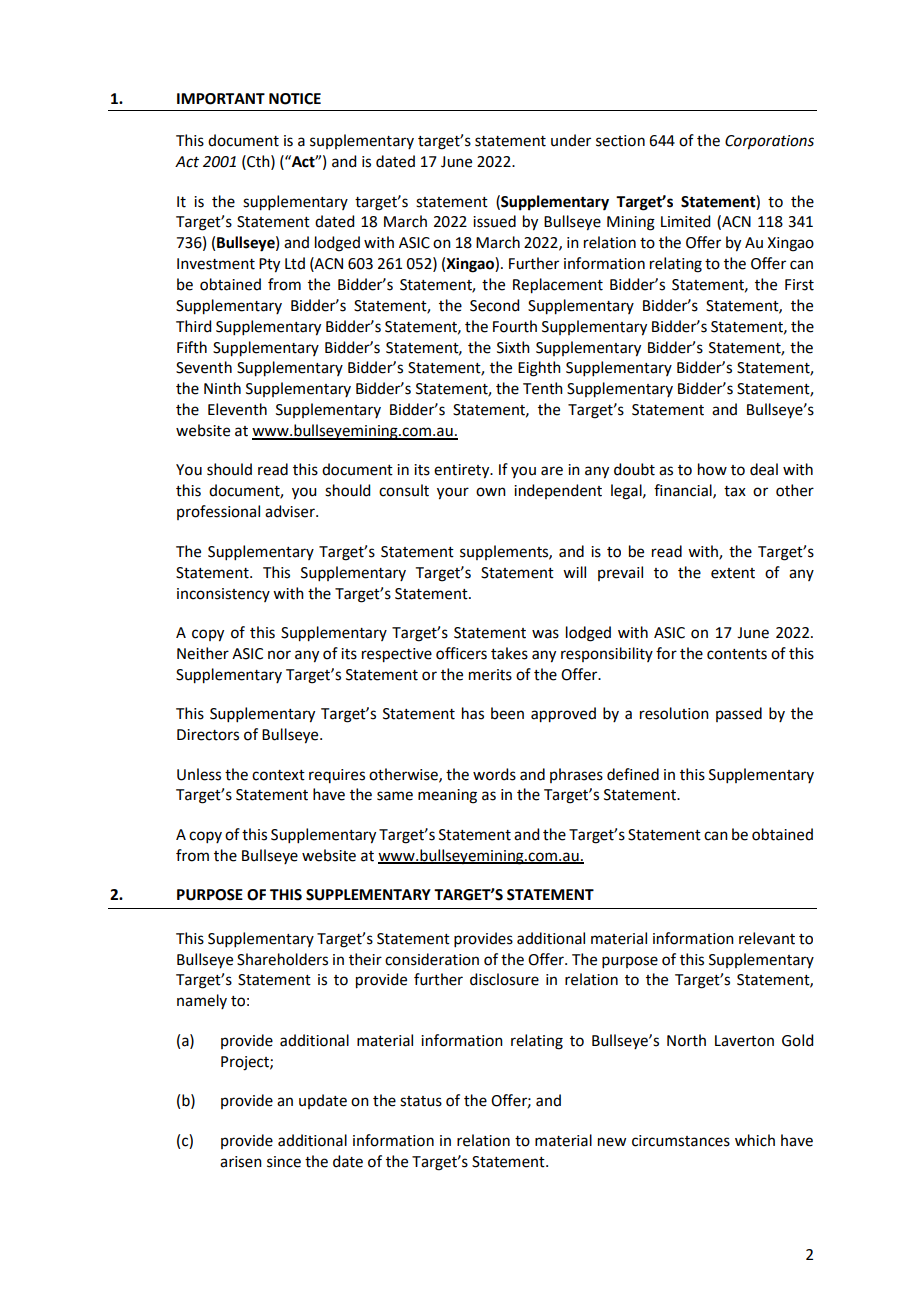 The image size is (924, 1308). What do you see at coordinates (712, 469) in the page?
I see `how` at bounding box center [712, 469].
